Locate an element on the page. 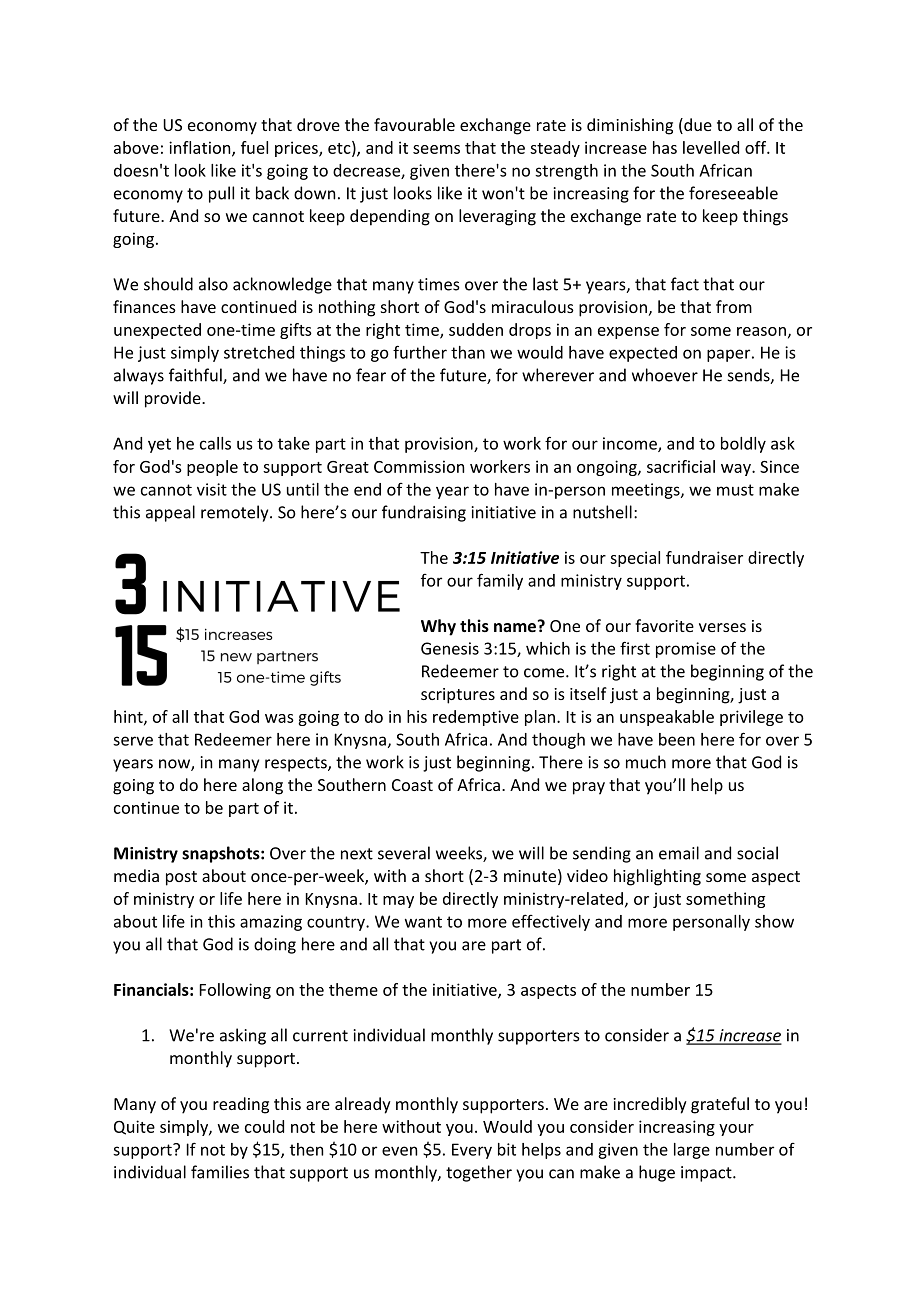 The width and height of the page is (924, 1308). whoever is located at coordinates (665, 375).
